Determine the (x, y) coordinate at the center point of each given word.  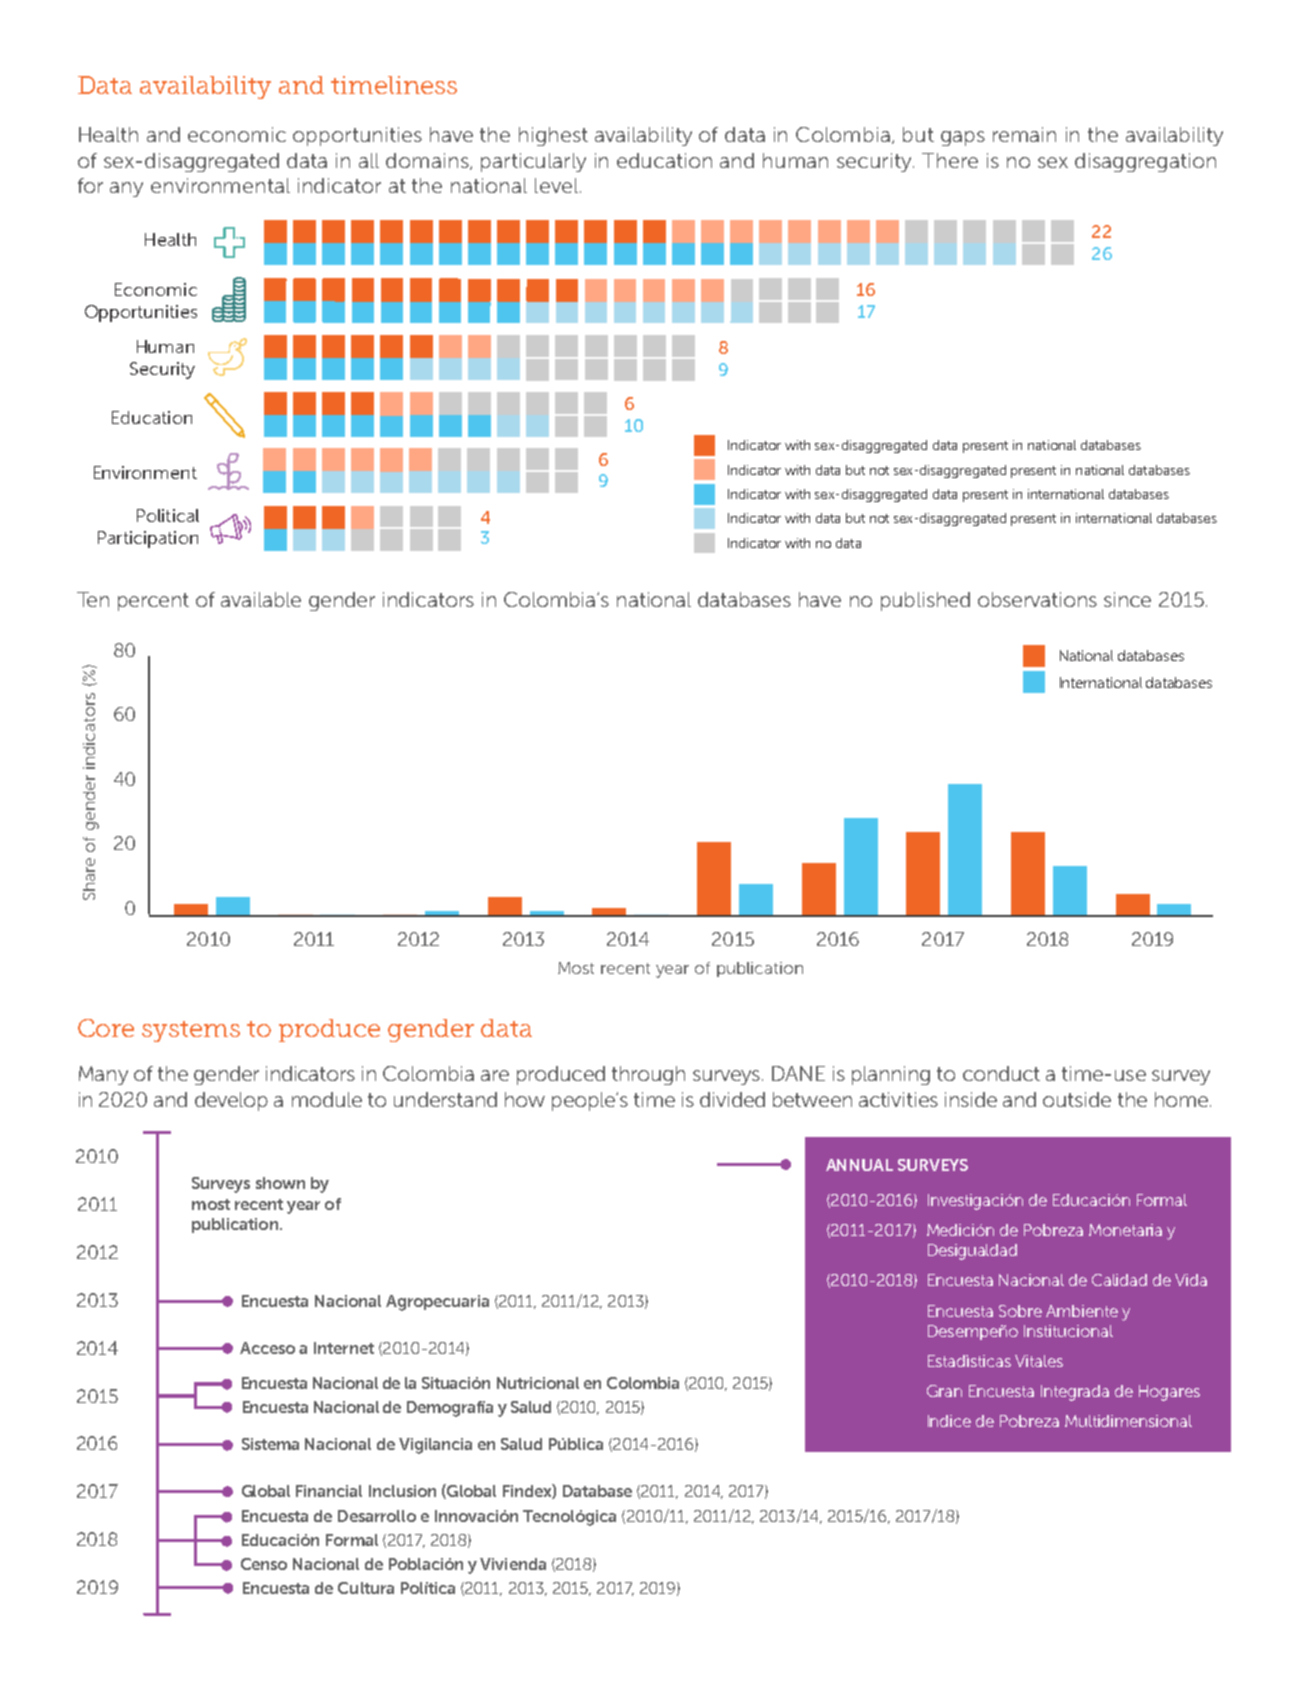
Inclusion (402, 1491)
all (369, 160)
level (556, 185)
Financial (329, 1491)
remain (1024, 134)
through (648, 1075)
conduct (1001, 1073)
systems (191, 1031)
